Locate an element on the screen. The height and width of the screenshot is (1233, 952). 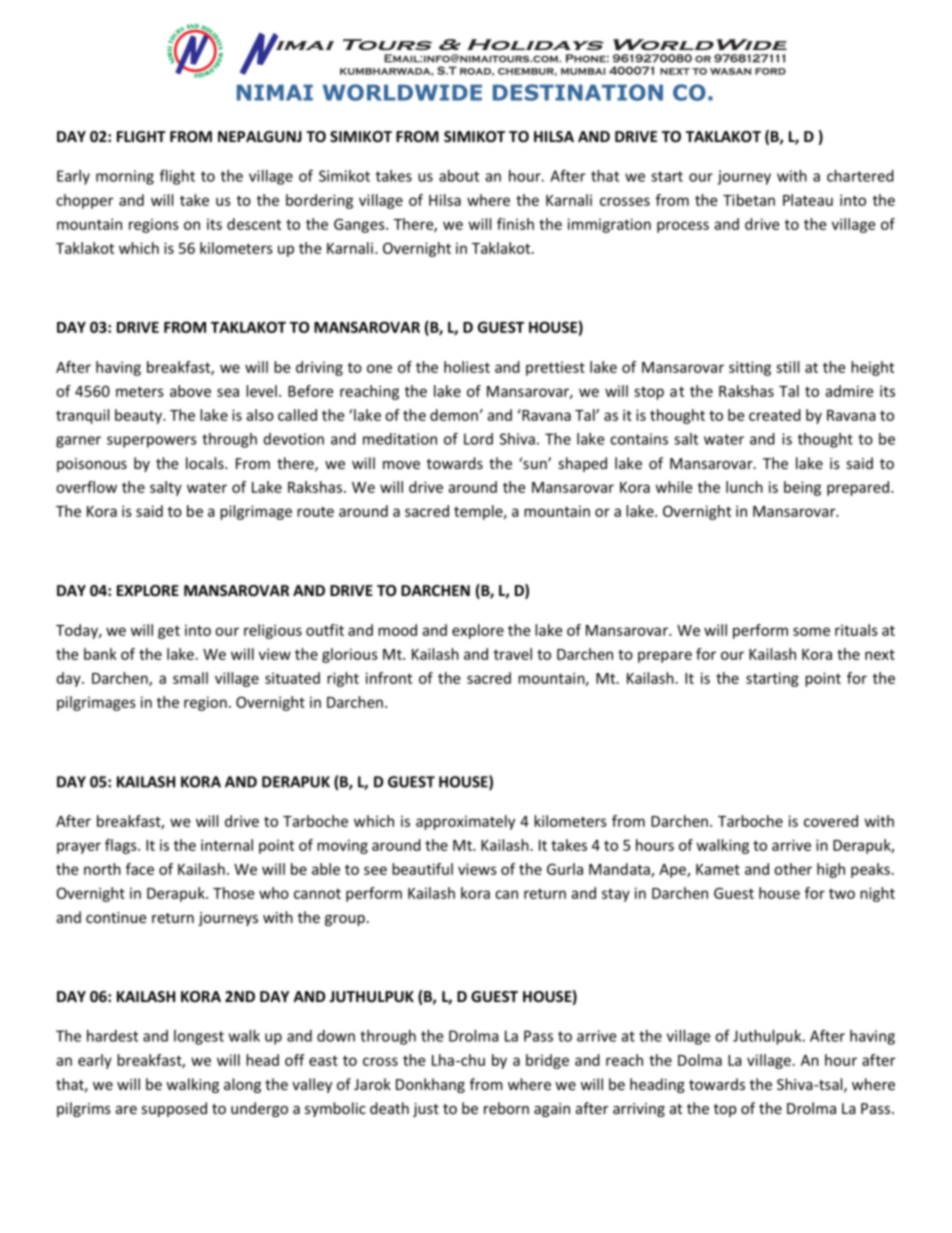
reborn is located at coordinates (506, 1108).
